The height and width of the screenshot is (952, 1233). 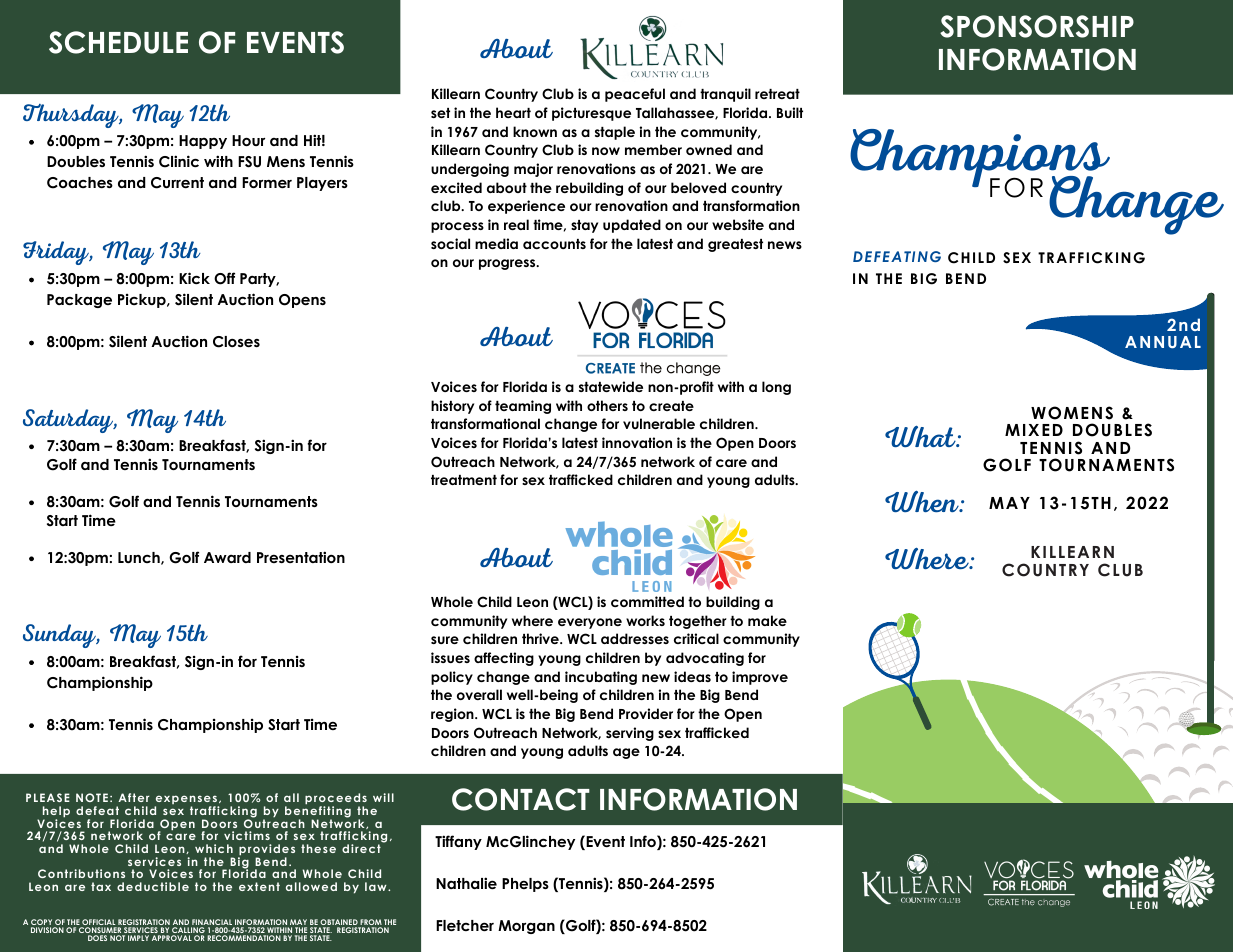 What do you see at coordinates (133, 797) in the screenshot?
I see `After` at bounding box center [133, 797].
